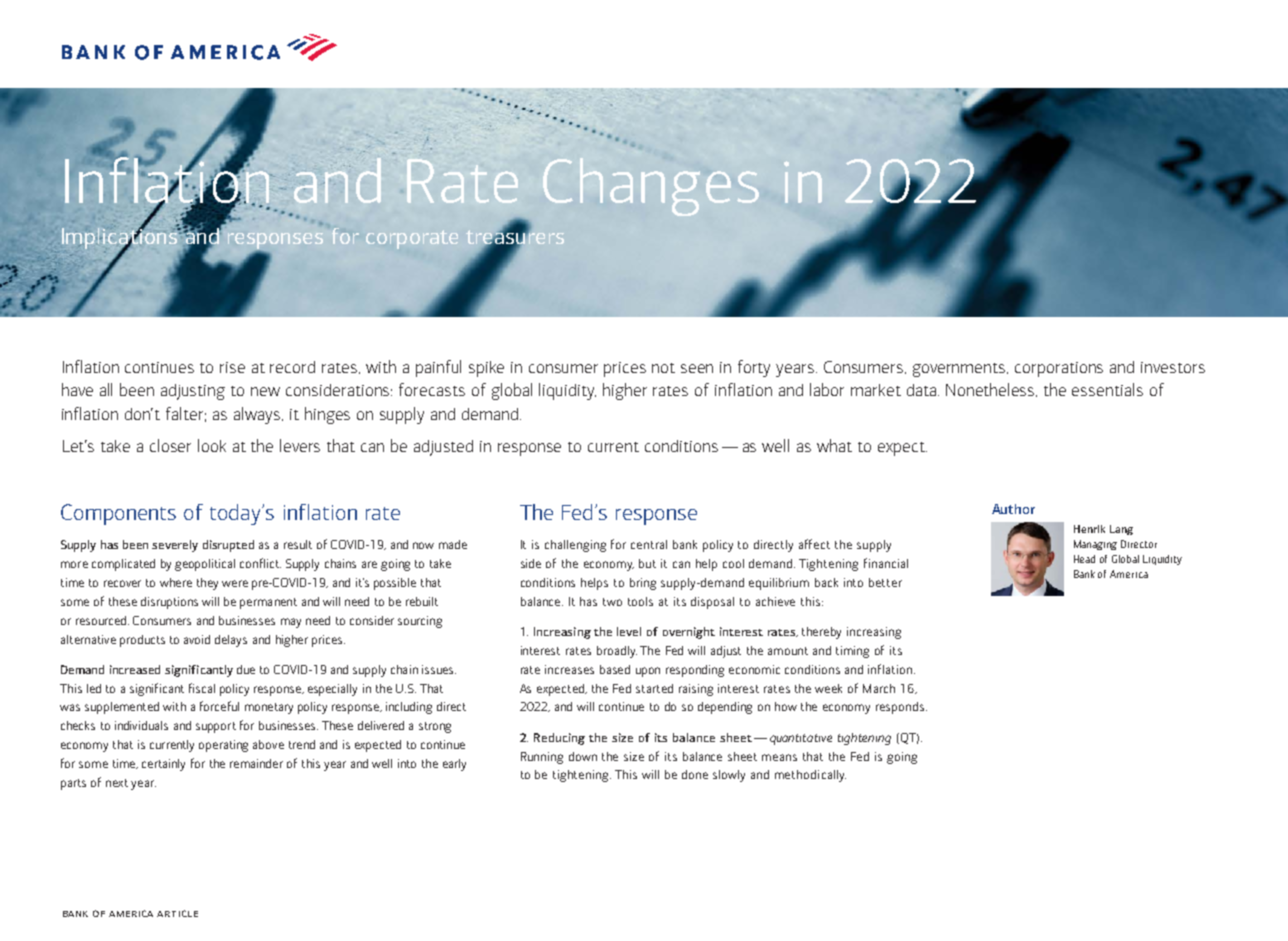 This page has height=941, width=1288. I want to click on article, so click(177, 913).
